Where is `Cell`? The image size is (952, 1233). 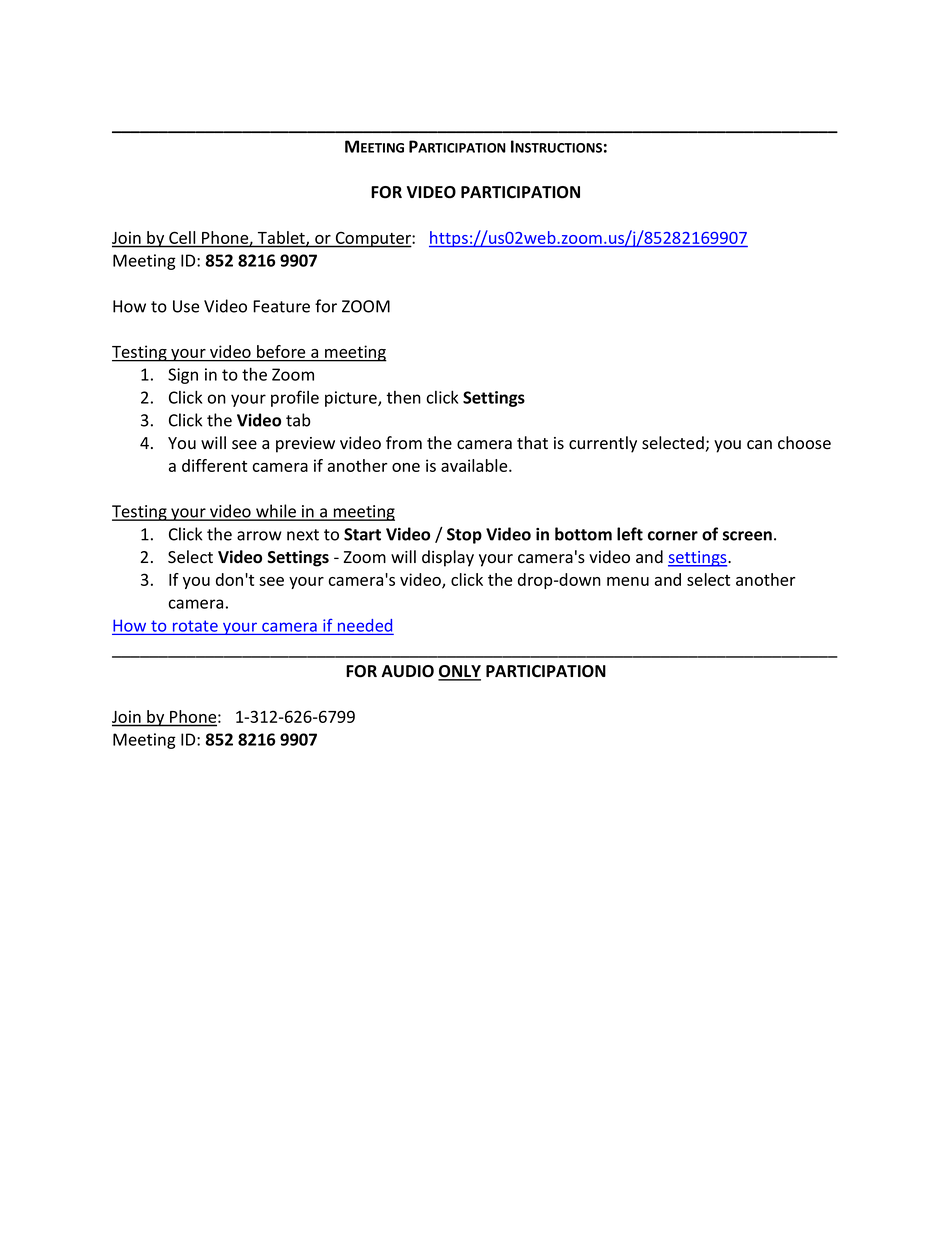
Cell is located at coordinates (182, 237).
